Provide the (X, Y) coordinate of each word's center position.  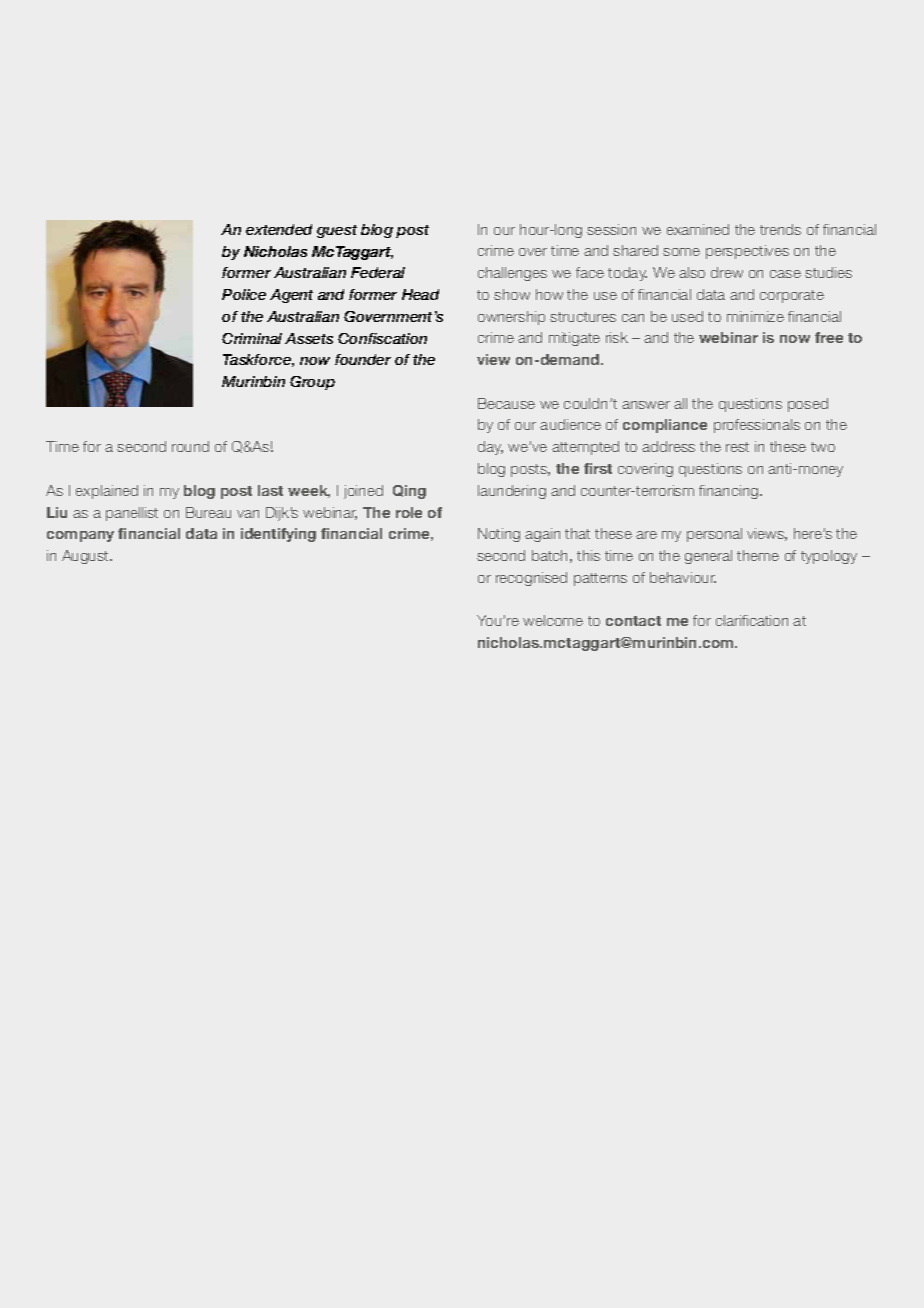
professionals (757, 426)
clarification (752, 620)
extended (279, 229)
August (86, 557)
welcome (553, 620)
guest (337, 231)
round (190, 446)
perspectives (747, 252)
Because (506, 403)
